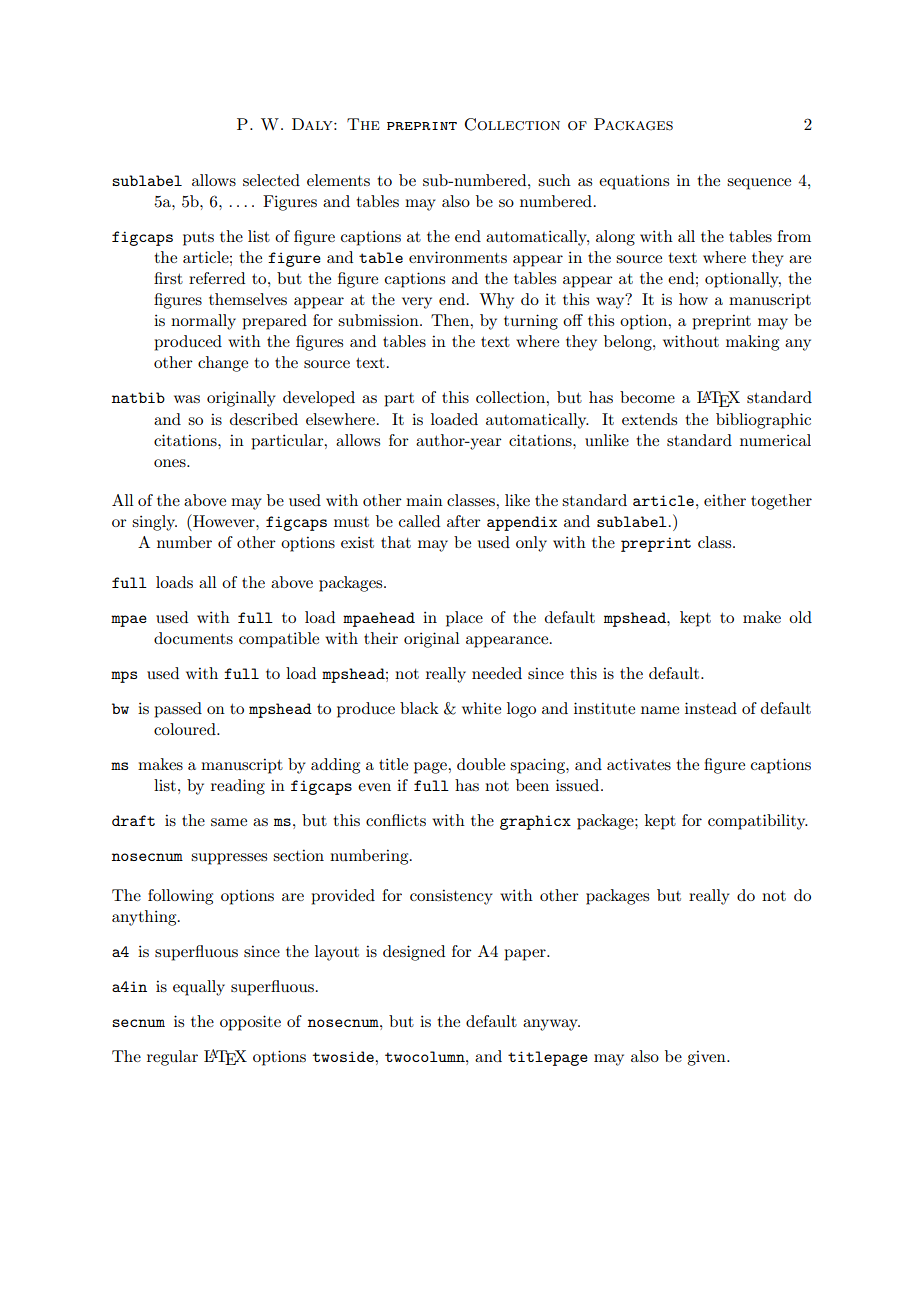 Image resolution: width=924 pixels, height=1308 pixels. What do you see at coordinates (725, 500) in the screenshot?
I see `either` at bounding box center [725, 500].
